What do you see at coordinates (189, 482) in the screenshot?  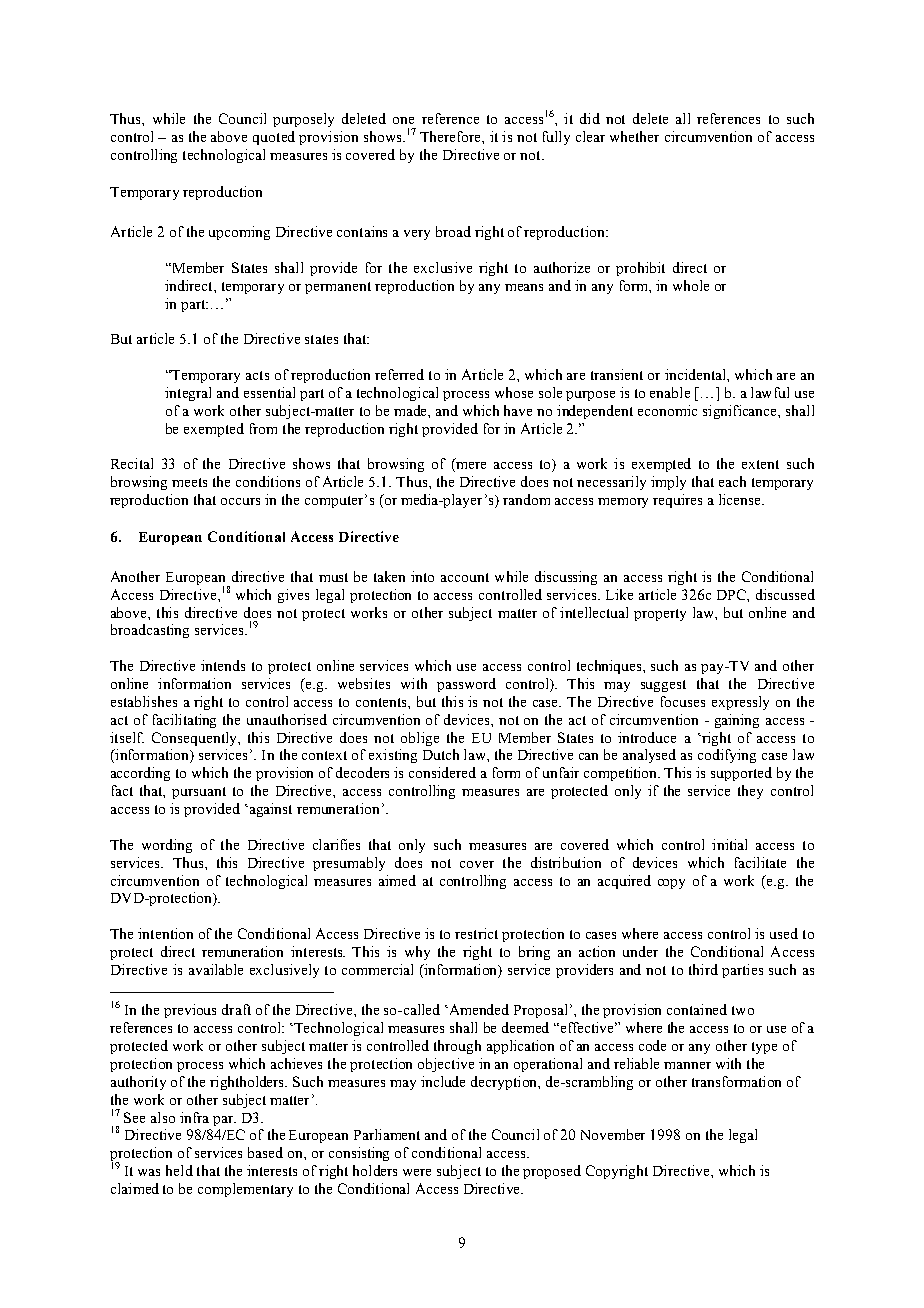 I see `meets` at bounding box center [189, 482].
